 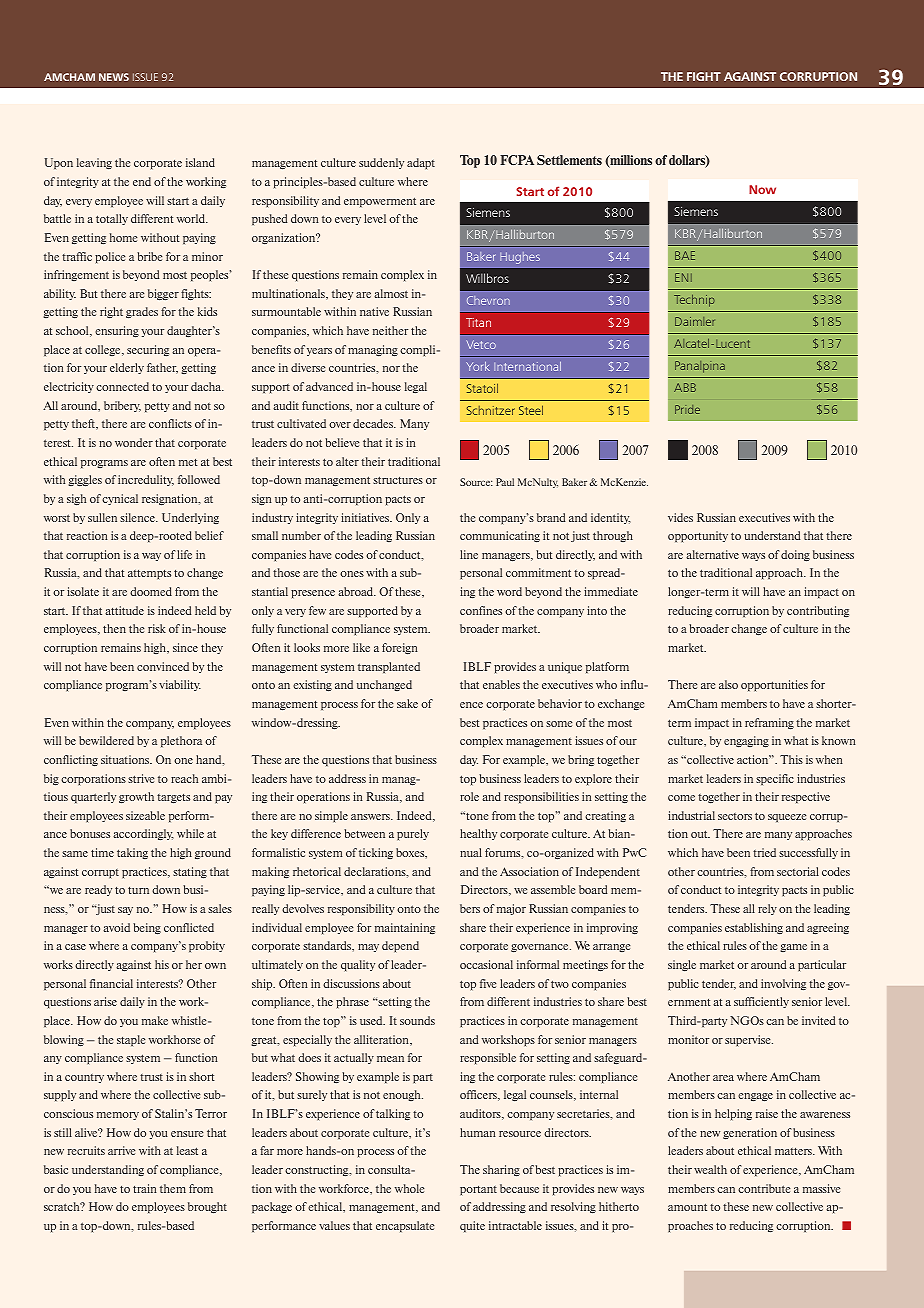 What do you see at coordinates (746, 741) in the screenshot?
I see `engaging` at bounding box center [746, 741].
